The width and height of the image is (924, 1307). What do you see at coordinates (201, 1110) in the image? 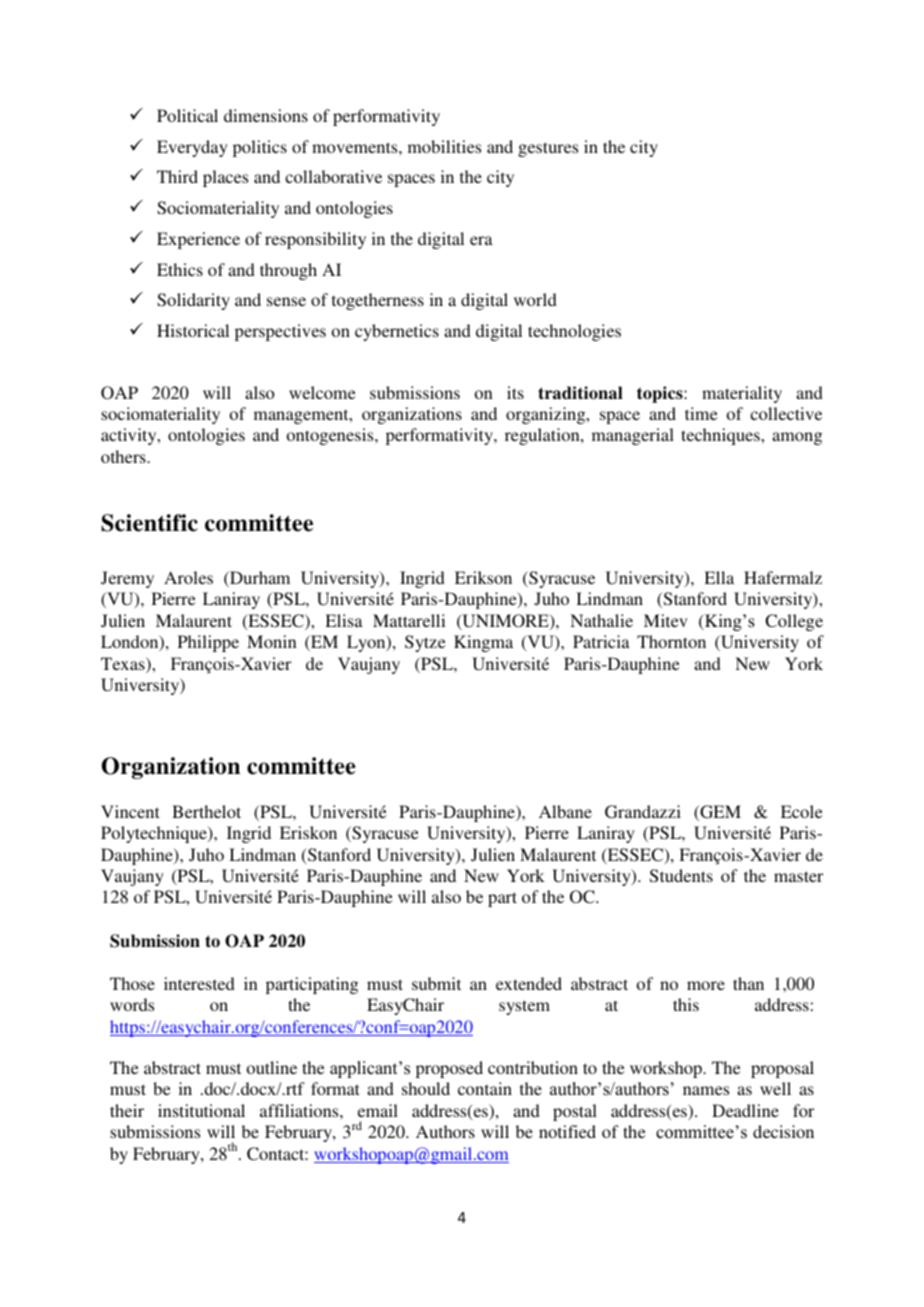
I see `institutional` at bounding box center [201, 1110].
